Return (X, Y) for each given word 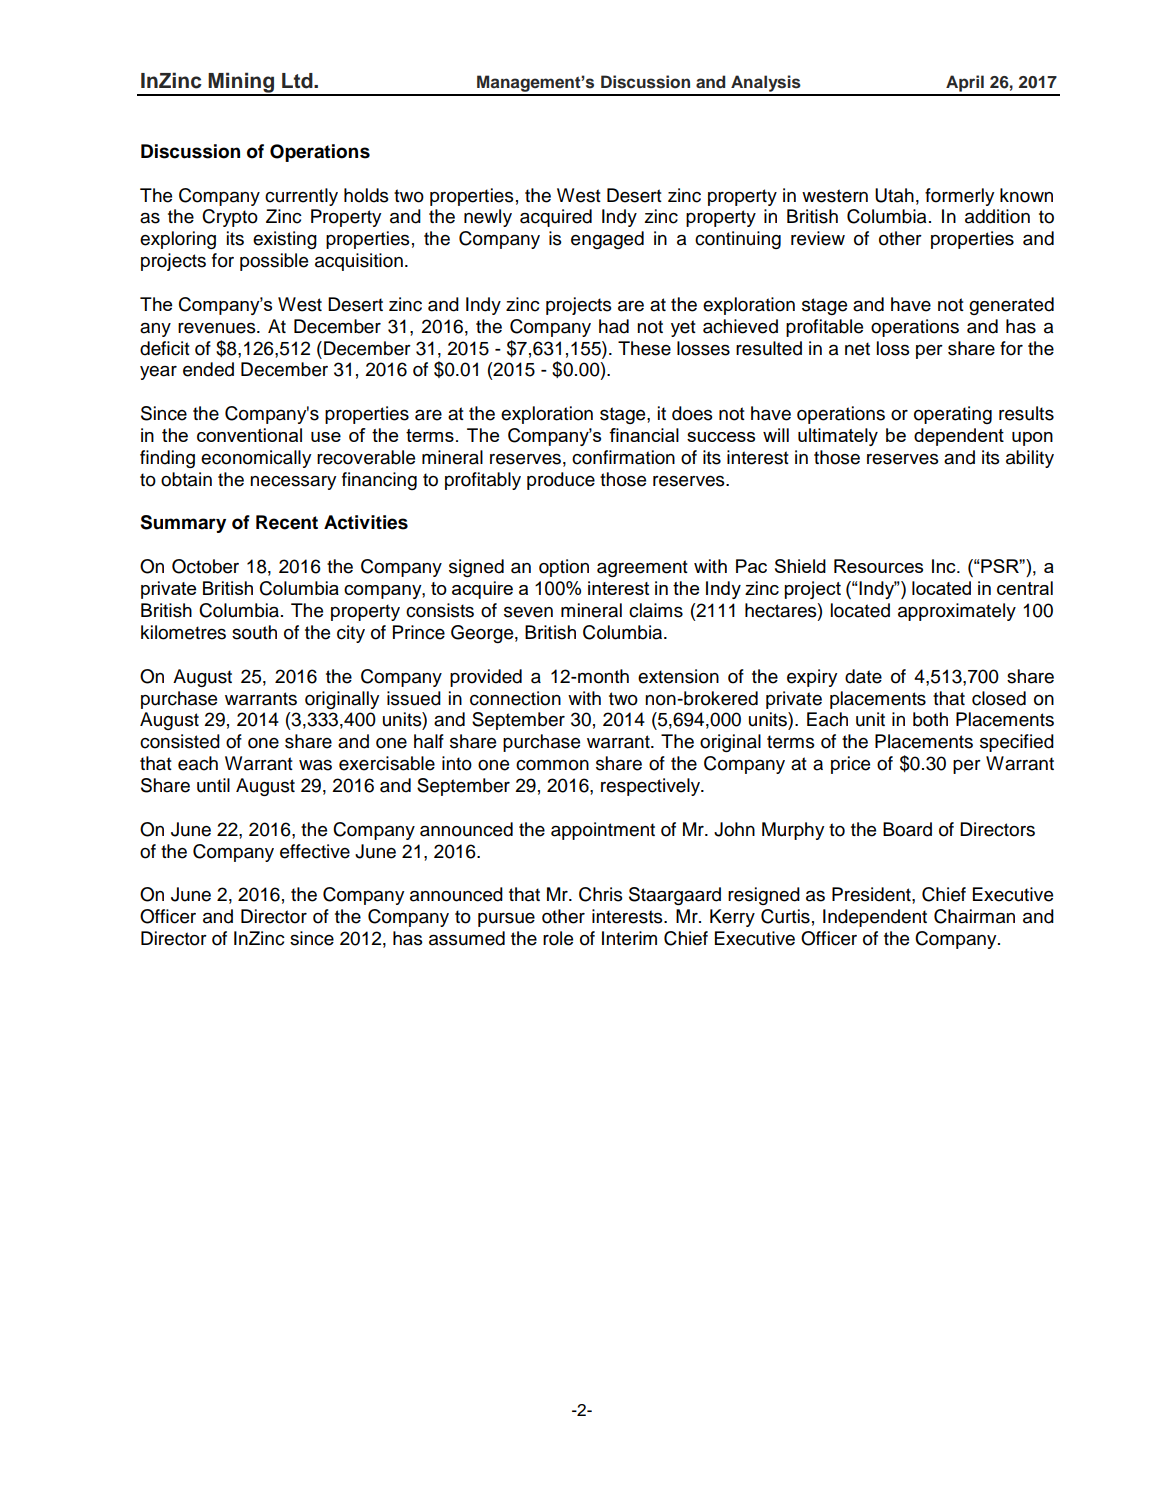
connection (515, 698)
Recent (287, 522)
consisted (180, 741)
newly (488, 218)
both (930, 719)
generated (1011, 306)
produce (561, 481)
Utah (894, 195)
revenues (218, 328)
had (614, 326)
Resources (878, 566)
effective (315, 851)
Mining (241, 83)
